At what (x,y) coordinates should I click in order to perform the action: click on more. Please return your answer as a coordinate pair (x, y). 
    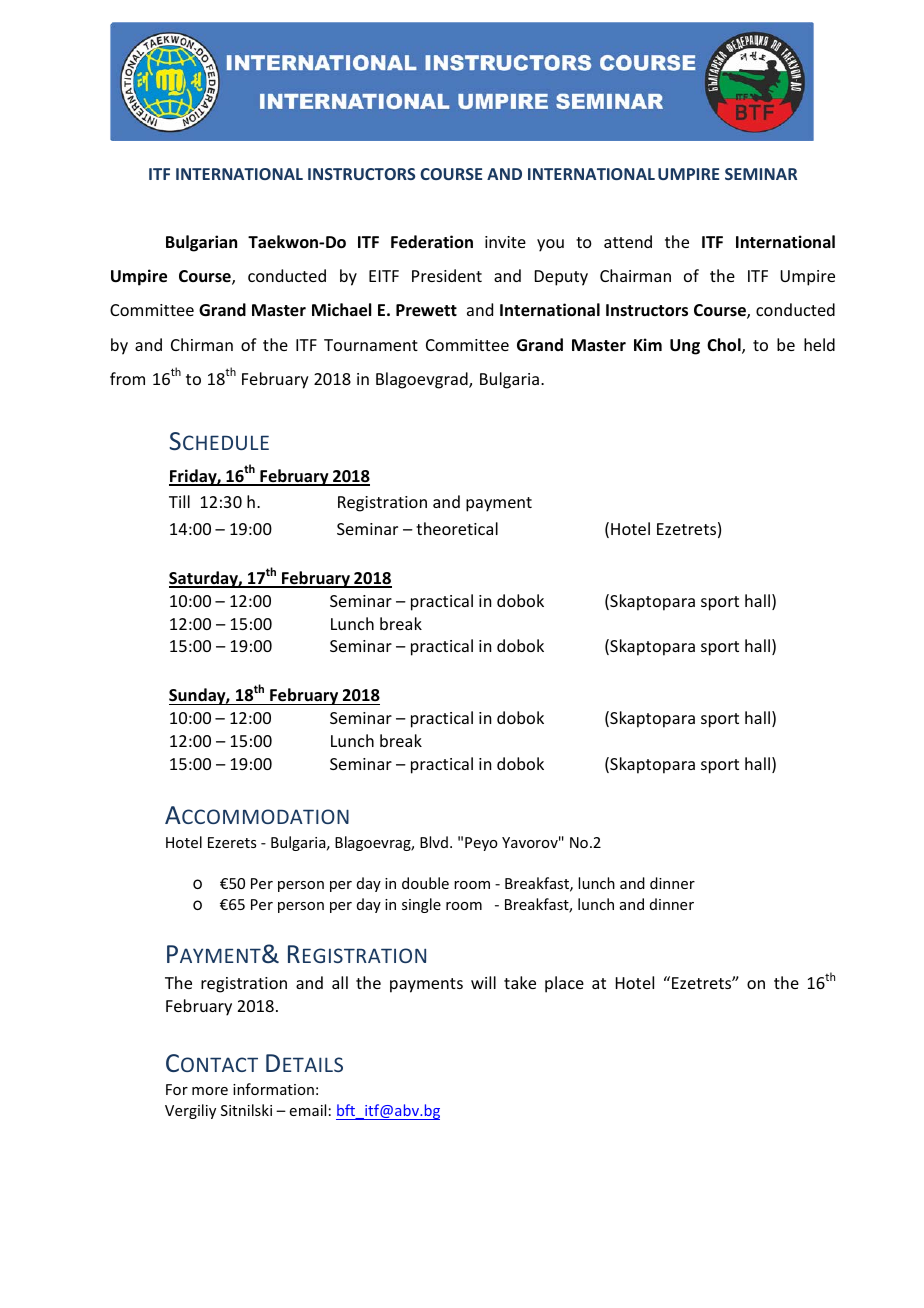
    Looking at the image, I should click on (210, 1091).
